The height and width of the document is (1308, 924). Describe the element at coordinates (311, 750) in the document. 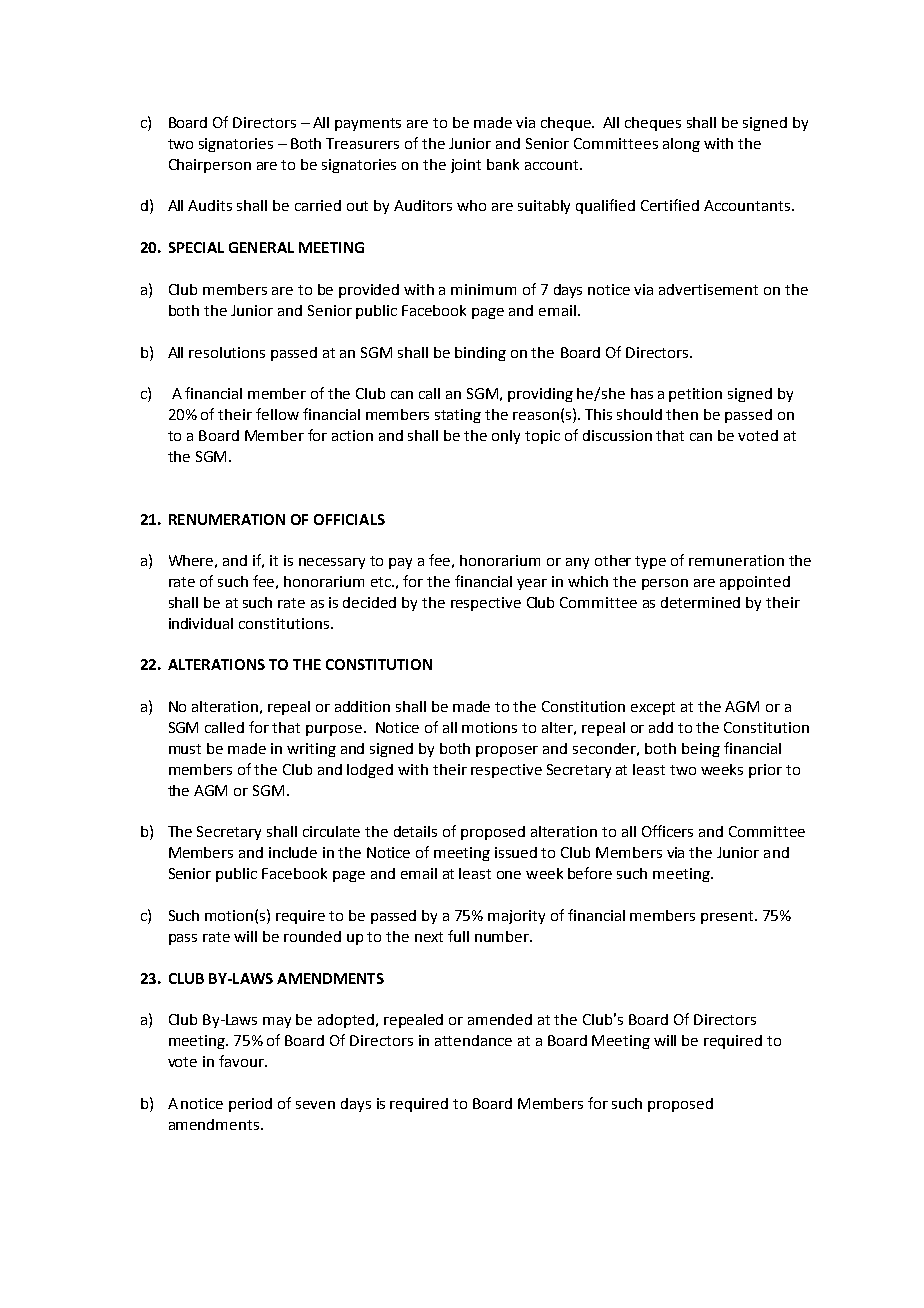

I see `writing` at that location.
